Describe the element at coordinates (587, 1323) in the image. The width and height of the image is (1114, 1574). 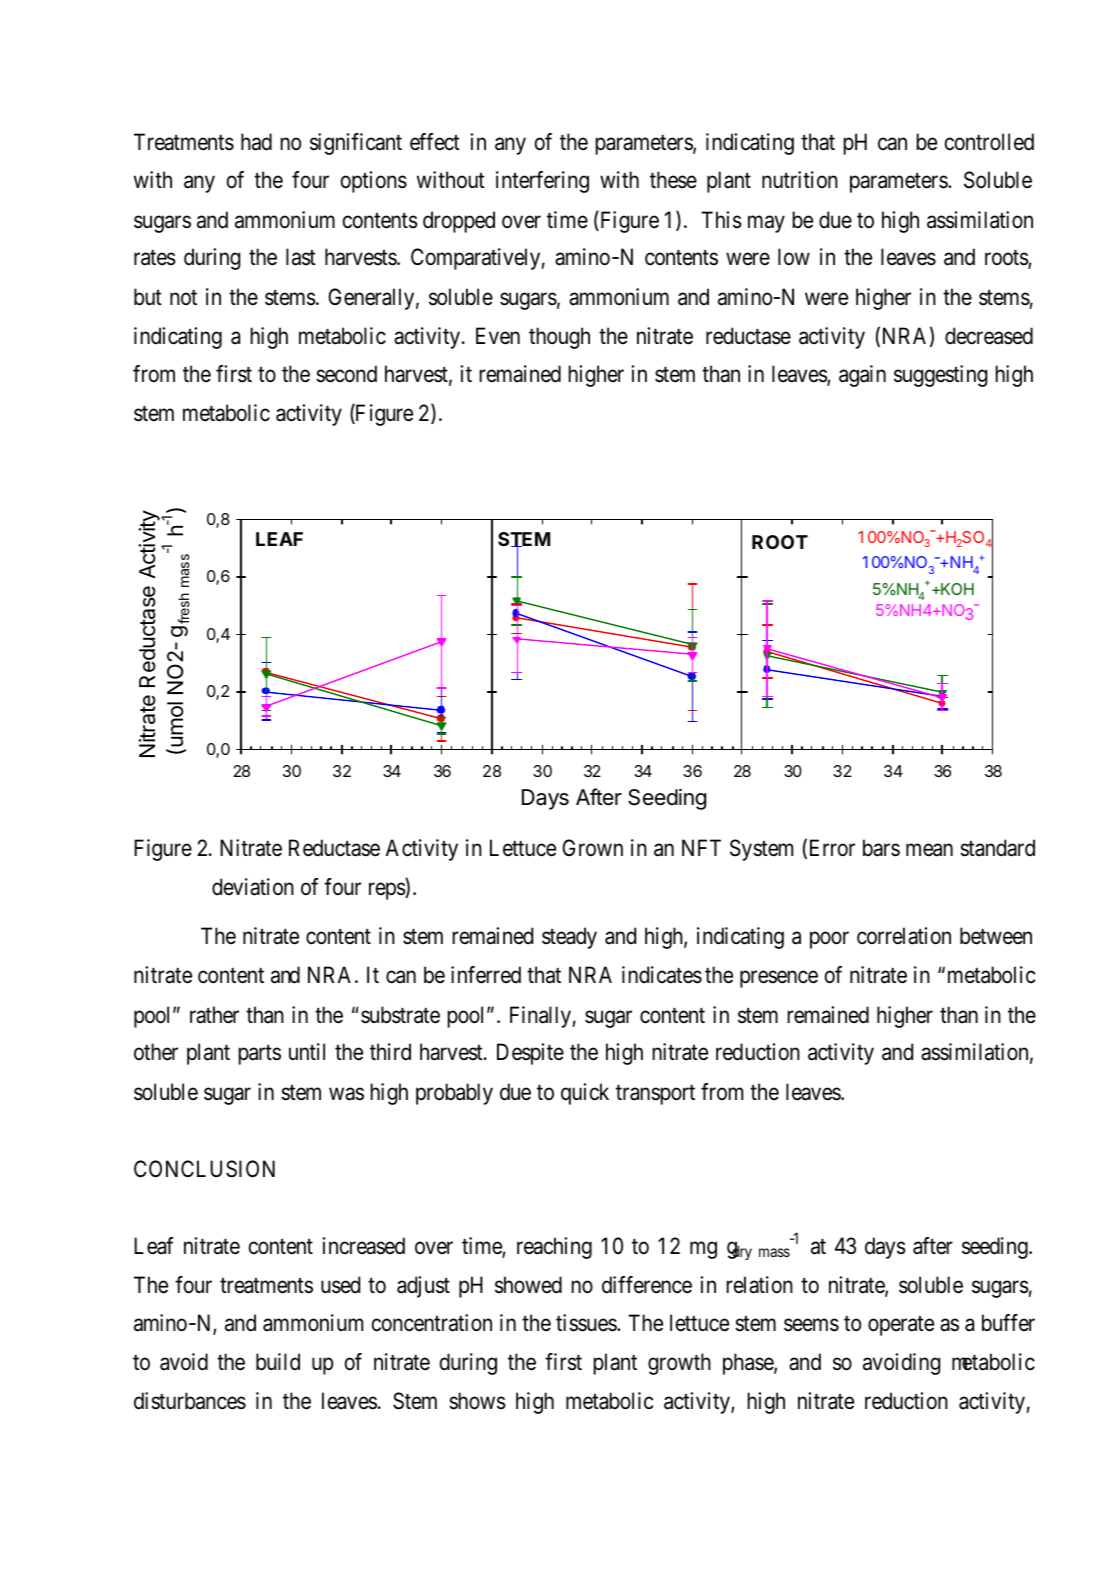
I see `tissues` at that location.
